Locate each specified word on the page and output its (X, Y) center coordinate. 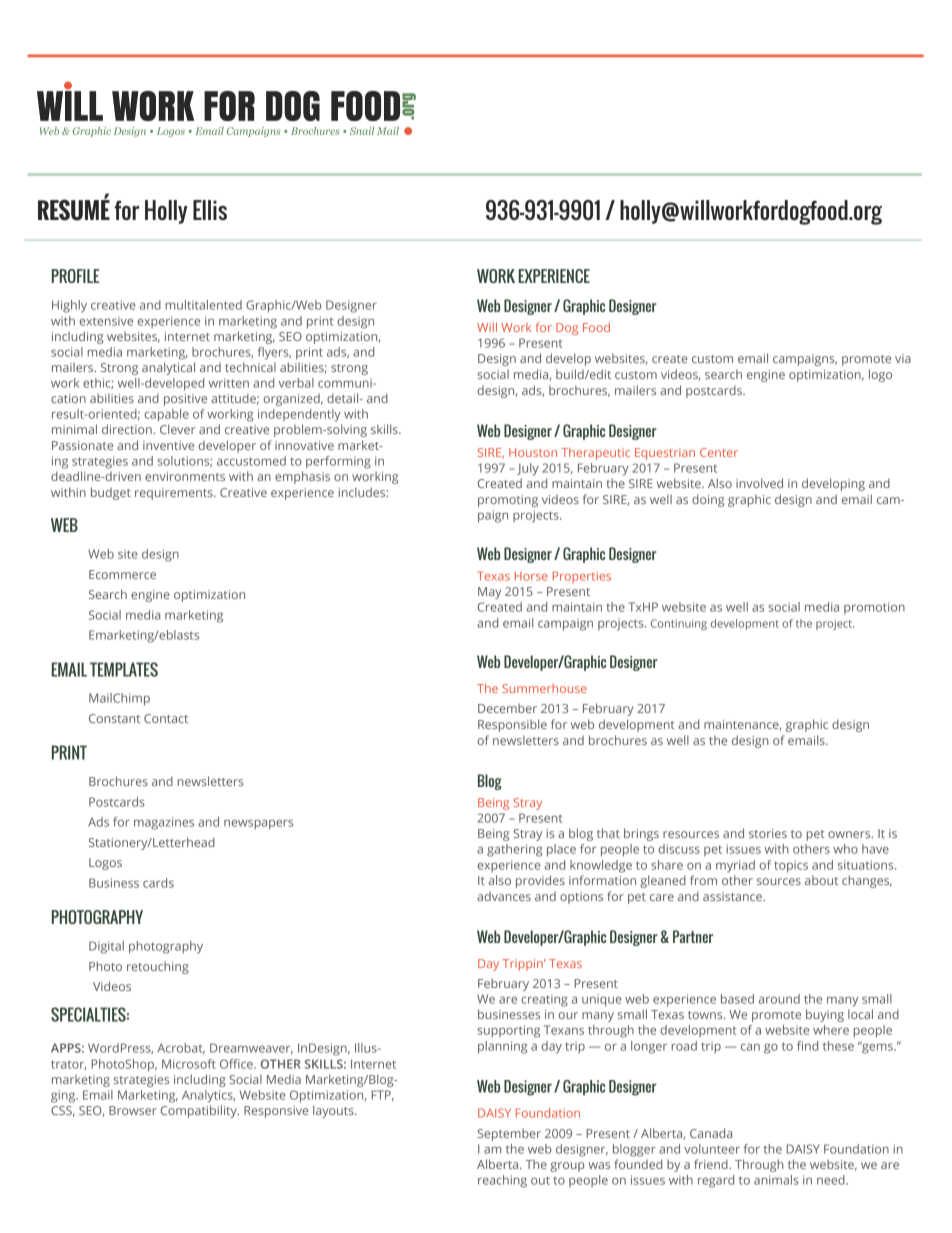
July (528, 469)
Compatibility (200, 1111)
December (507, 708)
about (821, 880)
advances (504, 896)
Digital (106, 947)
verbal (296, 383)
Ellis (210, 210)
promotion (874, 608)
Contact (166, 718)
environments (185, 476)
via (903, 358)
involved (759, 483)
